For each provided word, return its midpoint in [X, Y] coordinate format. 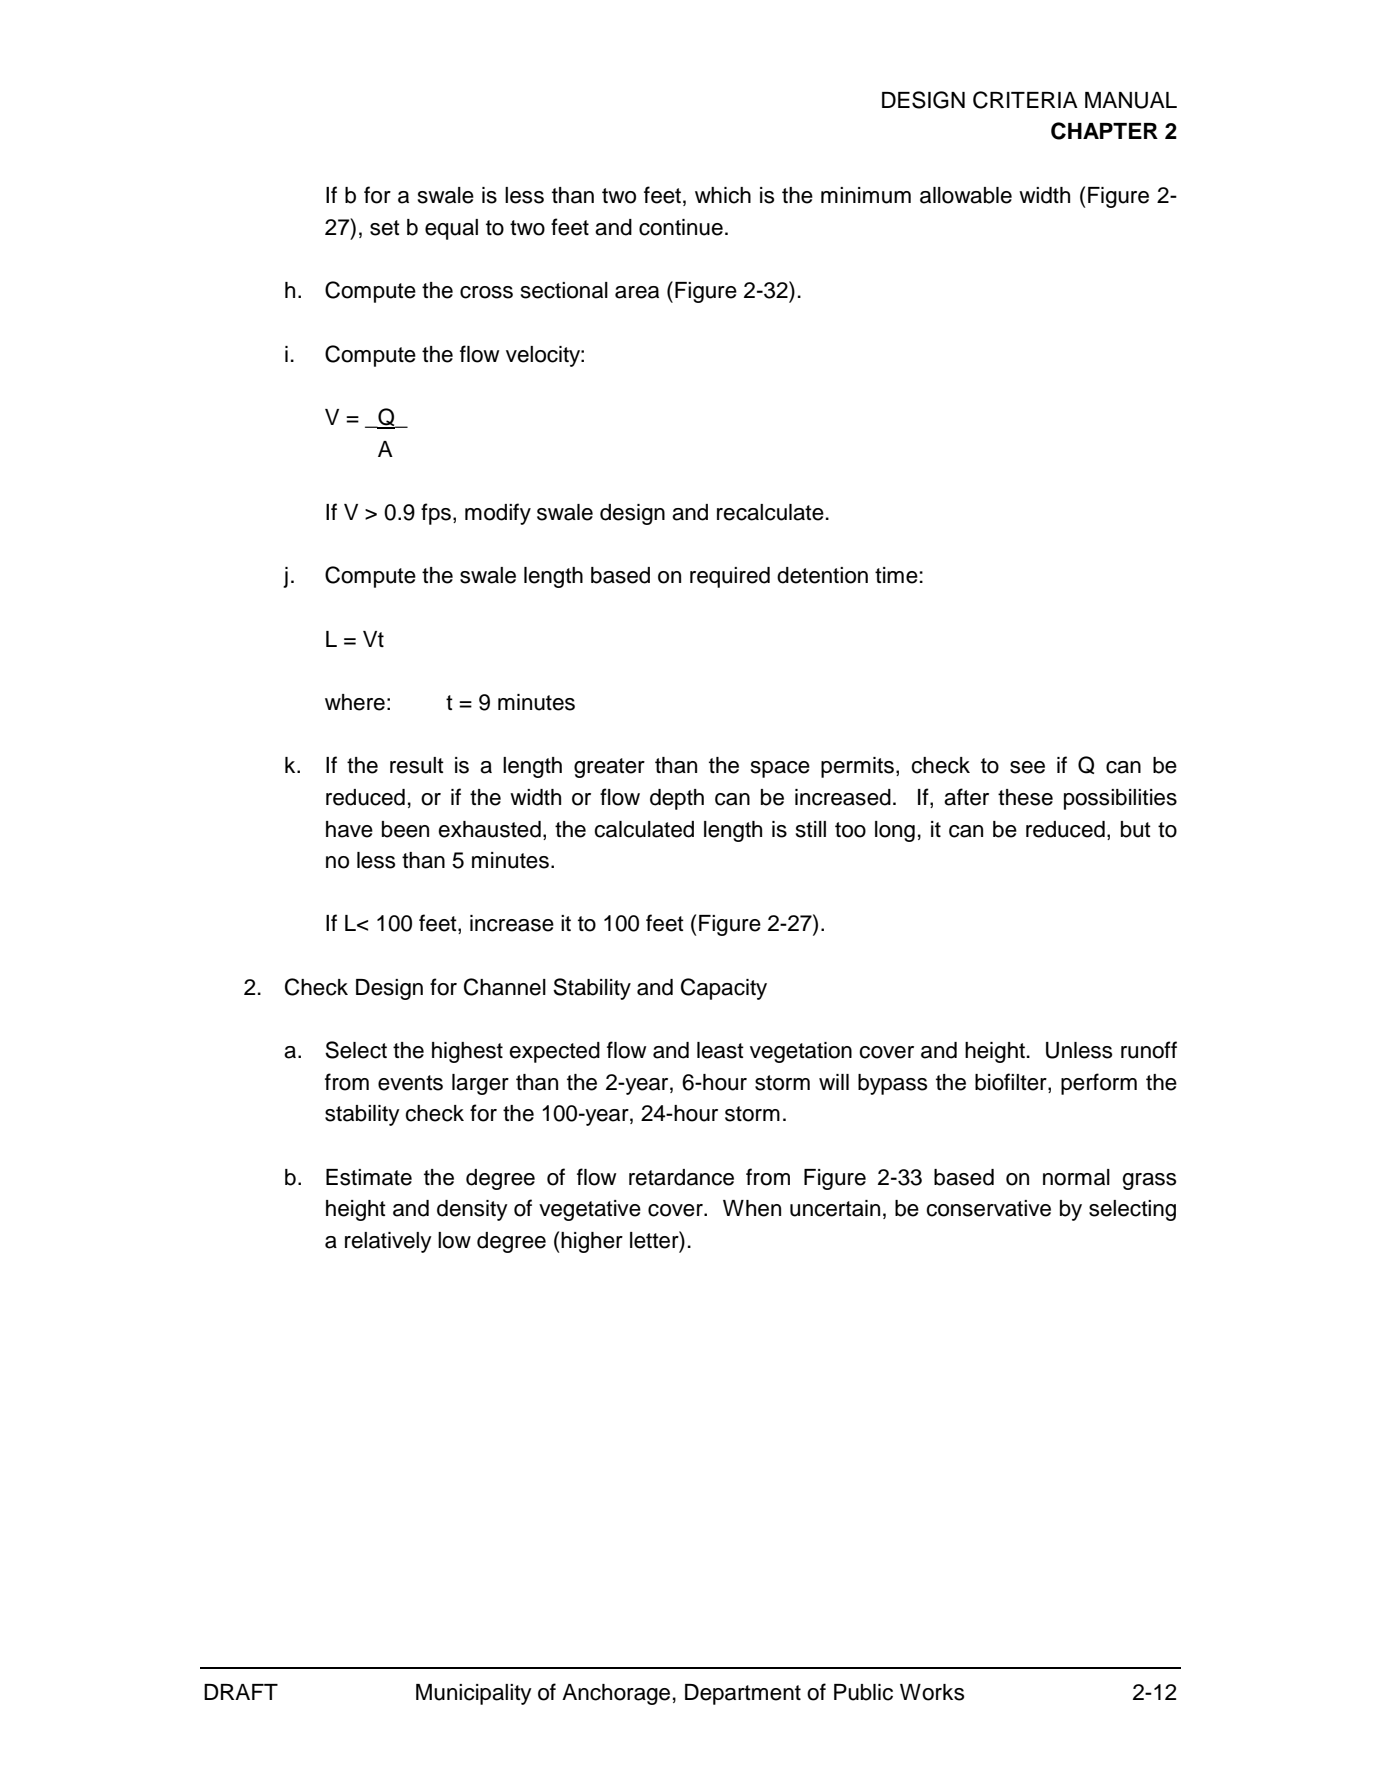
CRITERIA [1025, 100]
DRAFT [241, 1692]
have [349, 829]
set [385, 228]
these [1025, 797]
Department [743, 1694]
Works [932, 1692]
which [723, 195]
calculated [644, 829]
